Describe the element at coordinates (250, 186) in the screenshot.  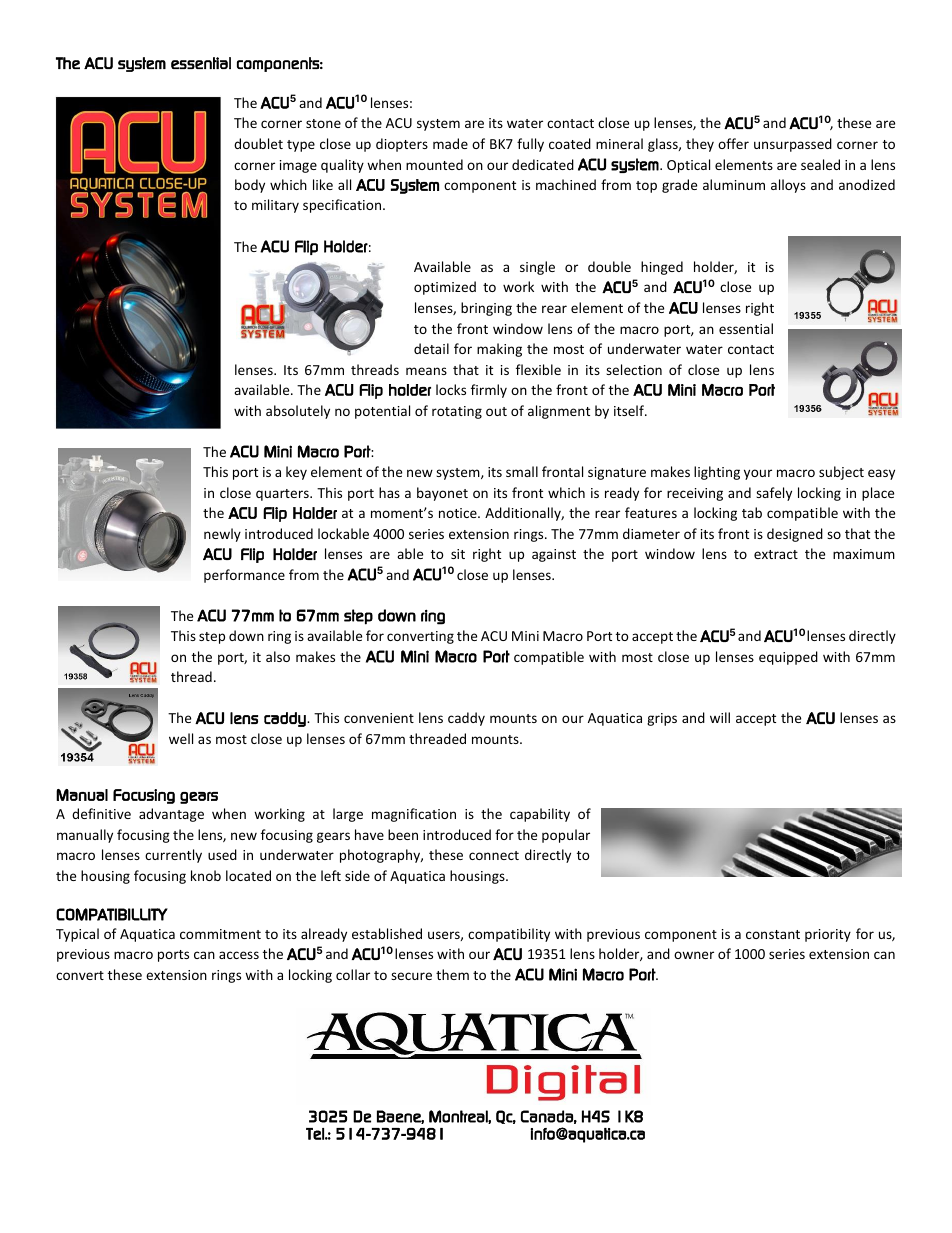
I see `body` at that location.
